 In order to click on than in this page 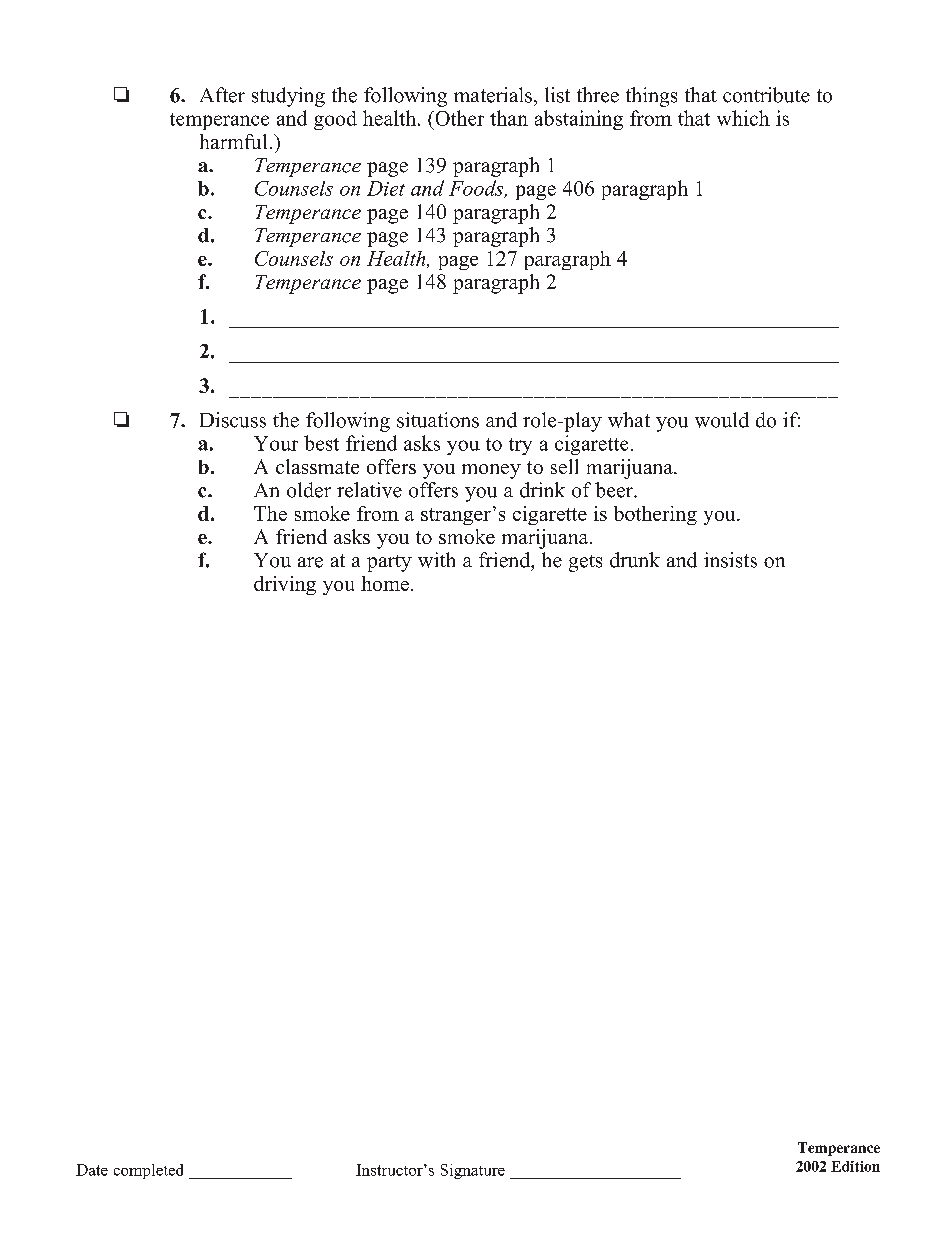, I will do `click(509, 118)`.
